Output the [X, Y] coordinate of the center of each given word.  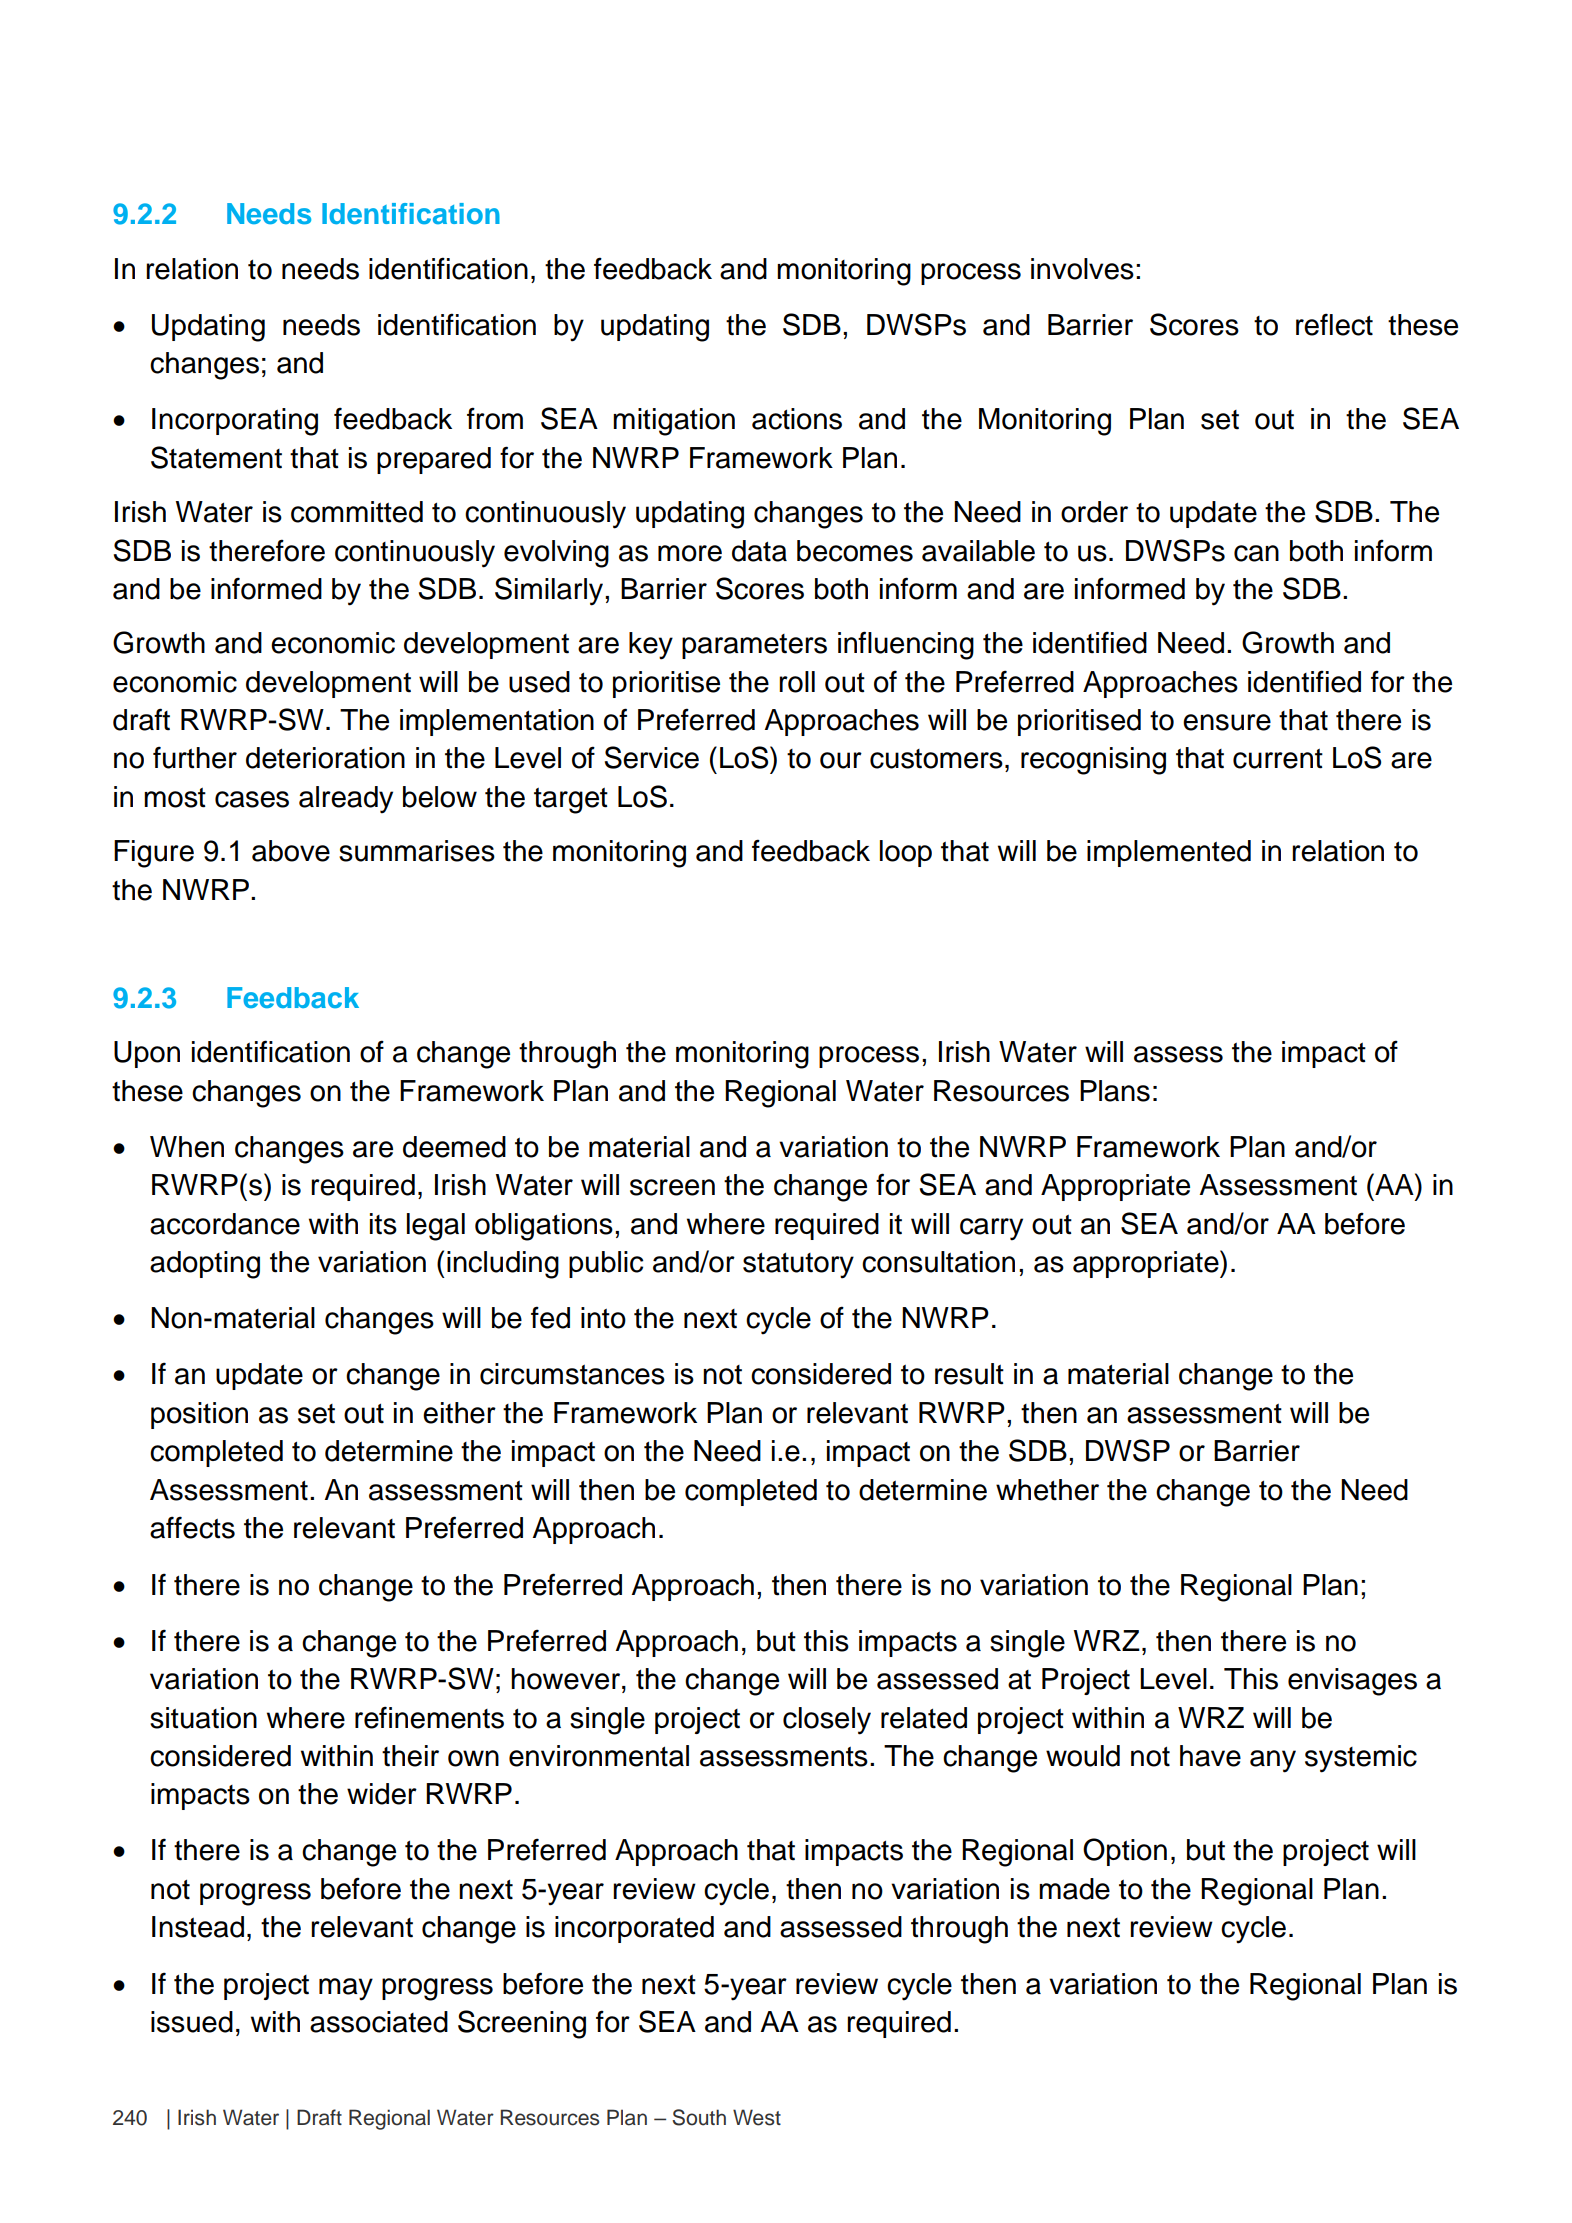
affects [192, 1527]
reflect [1334, 324]
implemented [1169, 853]
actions [797, 419]
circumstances [572, 1374]
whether [1047, 1490]
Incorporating [235, 422]
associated [379, 2022]
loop [906, 853]
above [291, 851]
